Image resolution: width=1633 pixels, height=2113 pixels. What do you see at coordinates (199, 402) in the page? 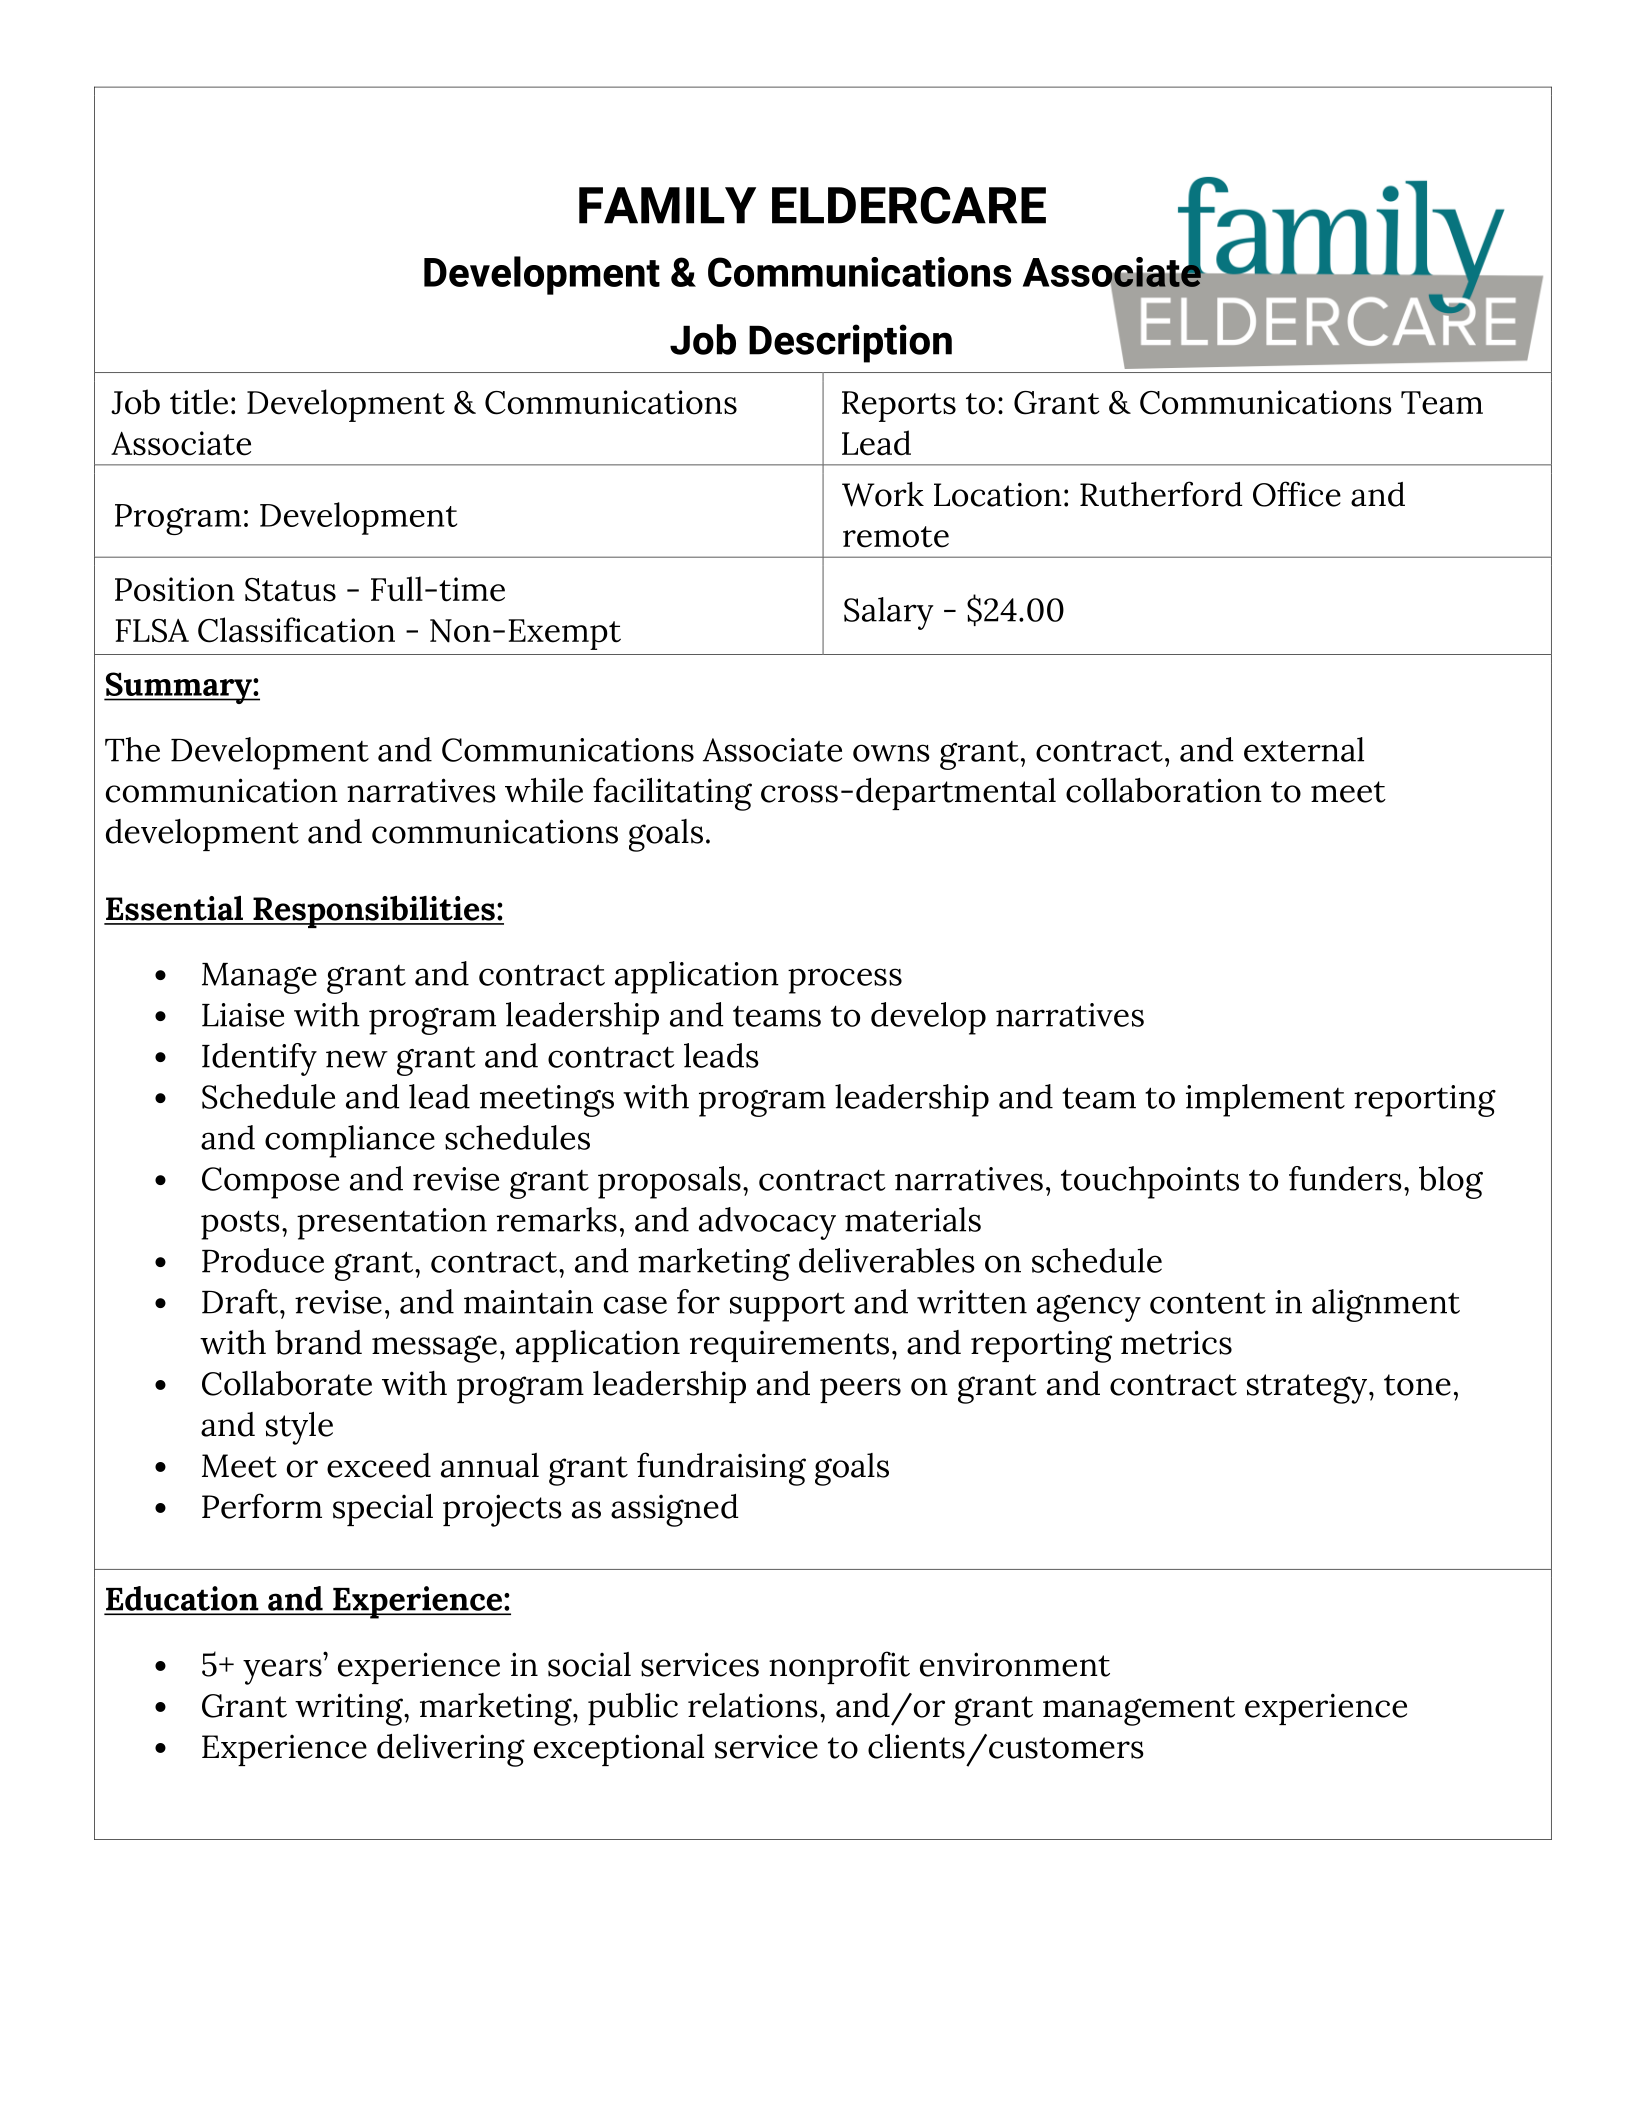
I see `title` at bounding box center [199, 402].
